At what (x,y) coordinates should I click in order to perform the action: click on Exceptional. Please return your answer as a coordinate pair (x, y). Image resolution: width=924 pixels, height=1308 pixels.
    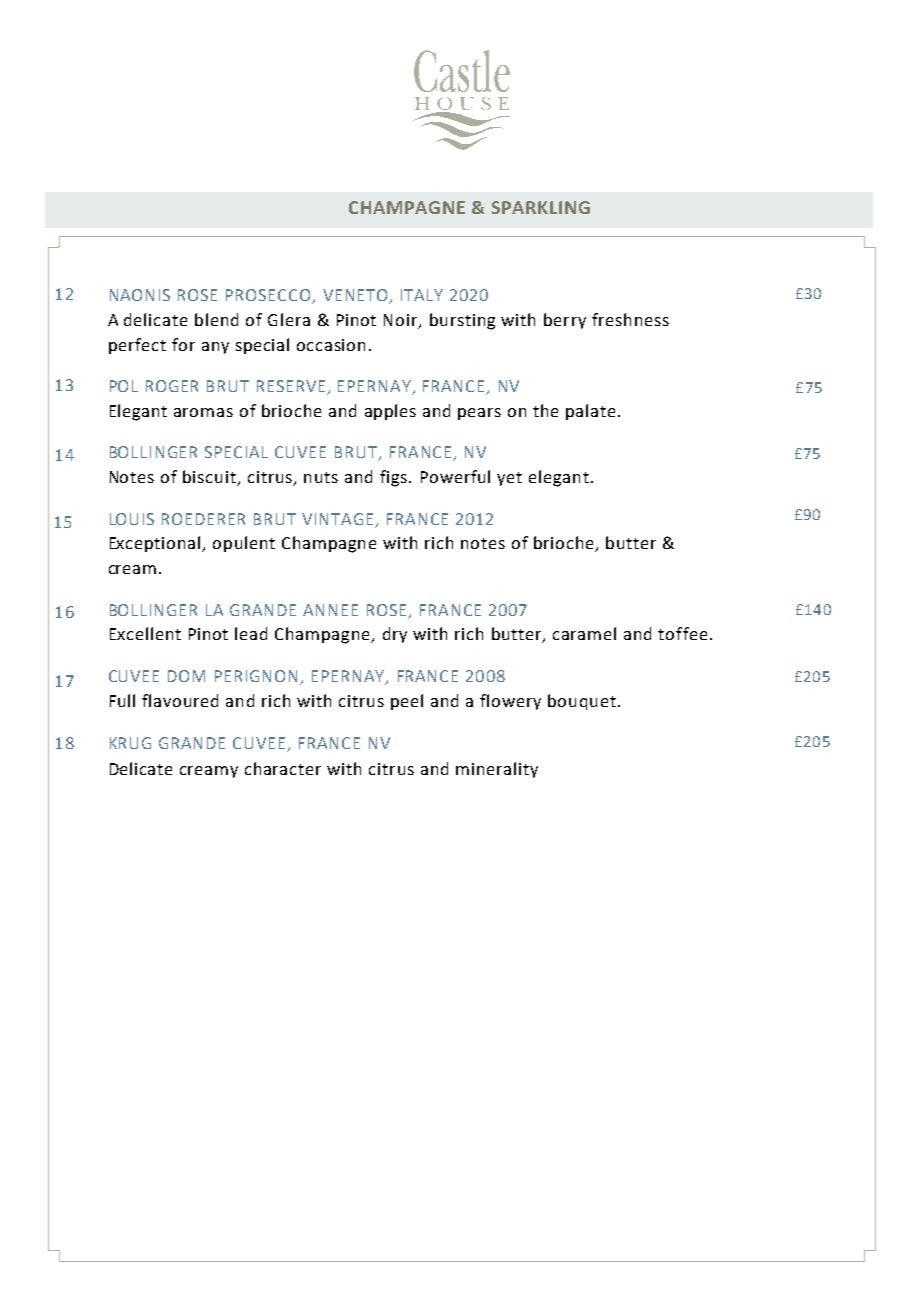
    Looking at the image, I should click on (156, 544).
